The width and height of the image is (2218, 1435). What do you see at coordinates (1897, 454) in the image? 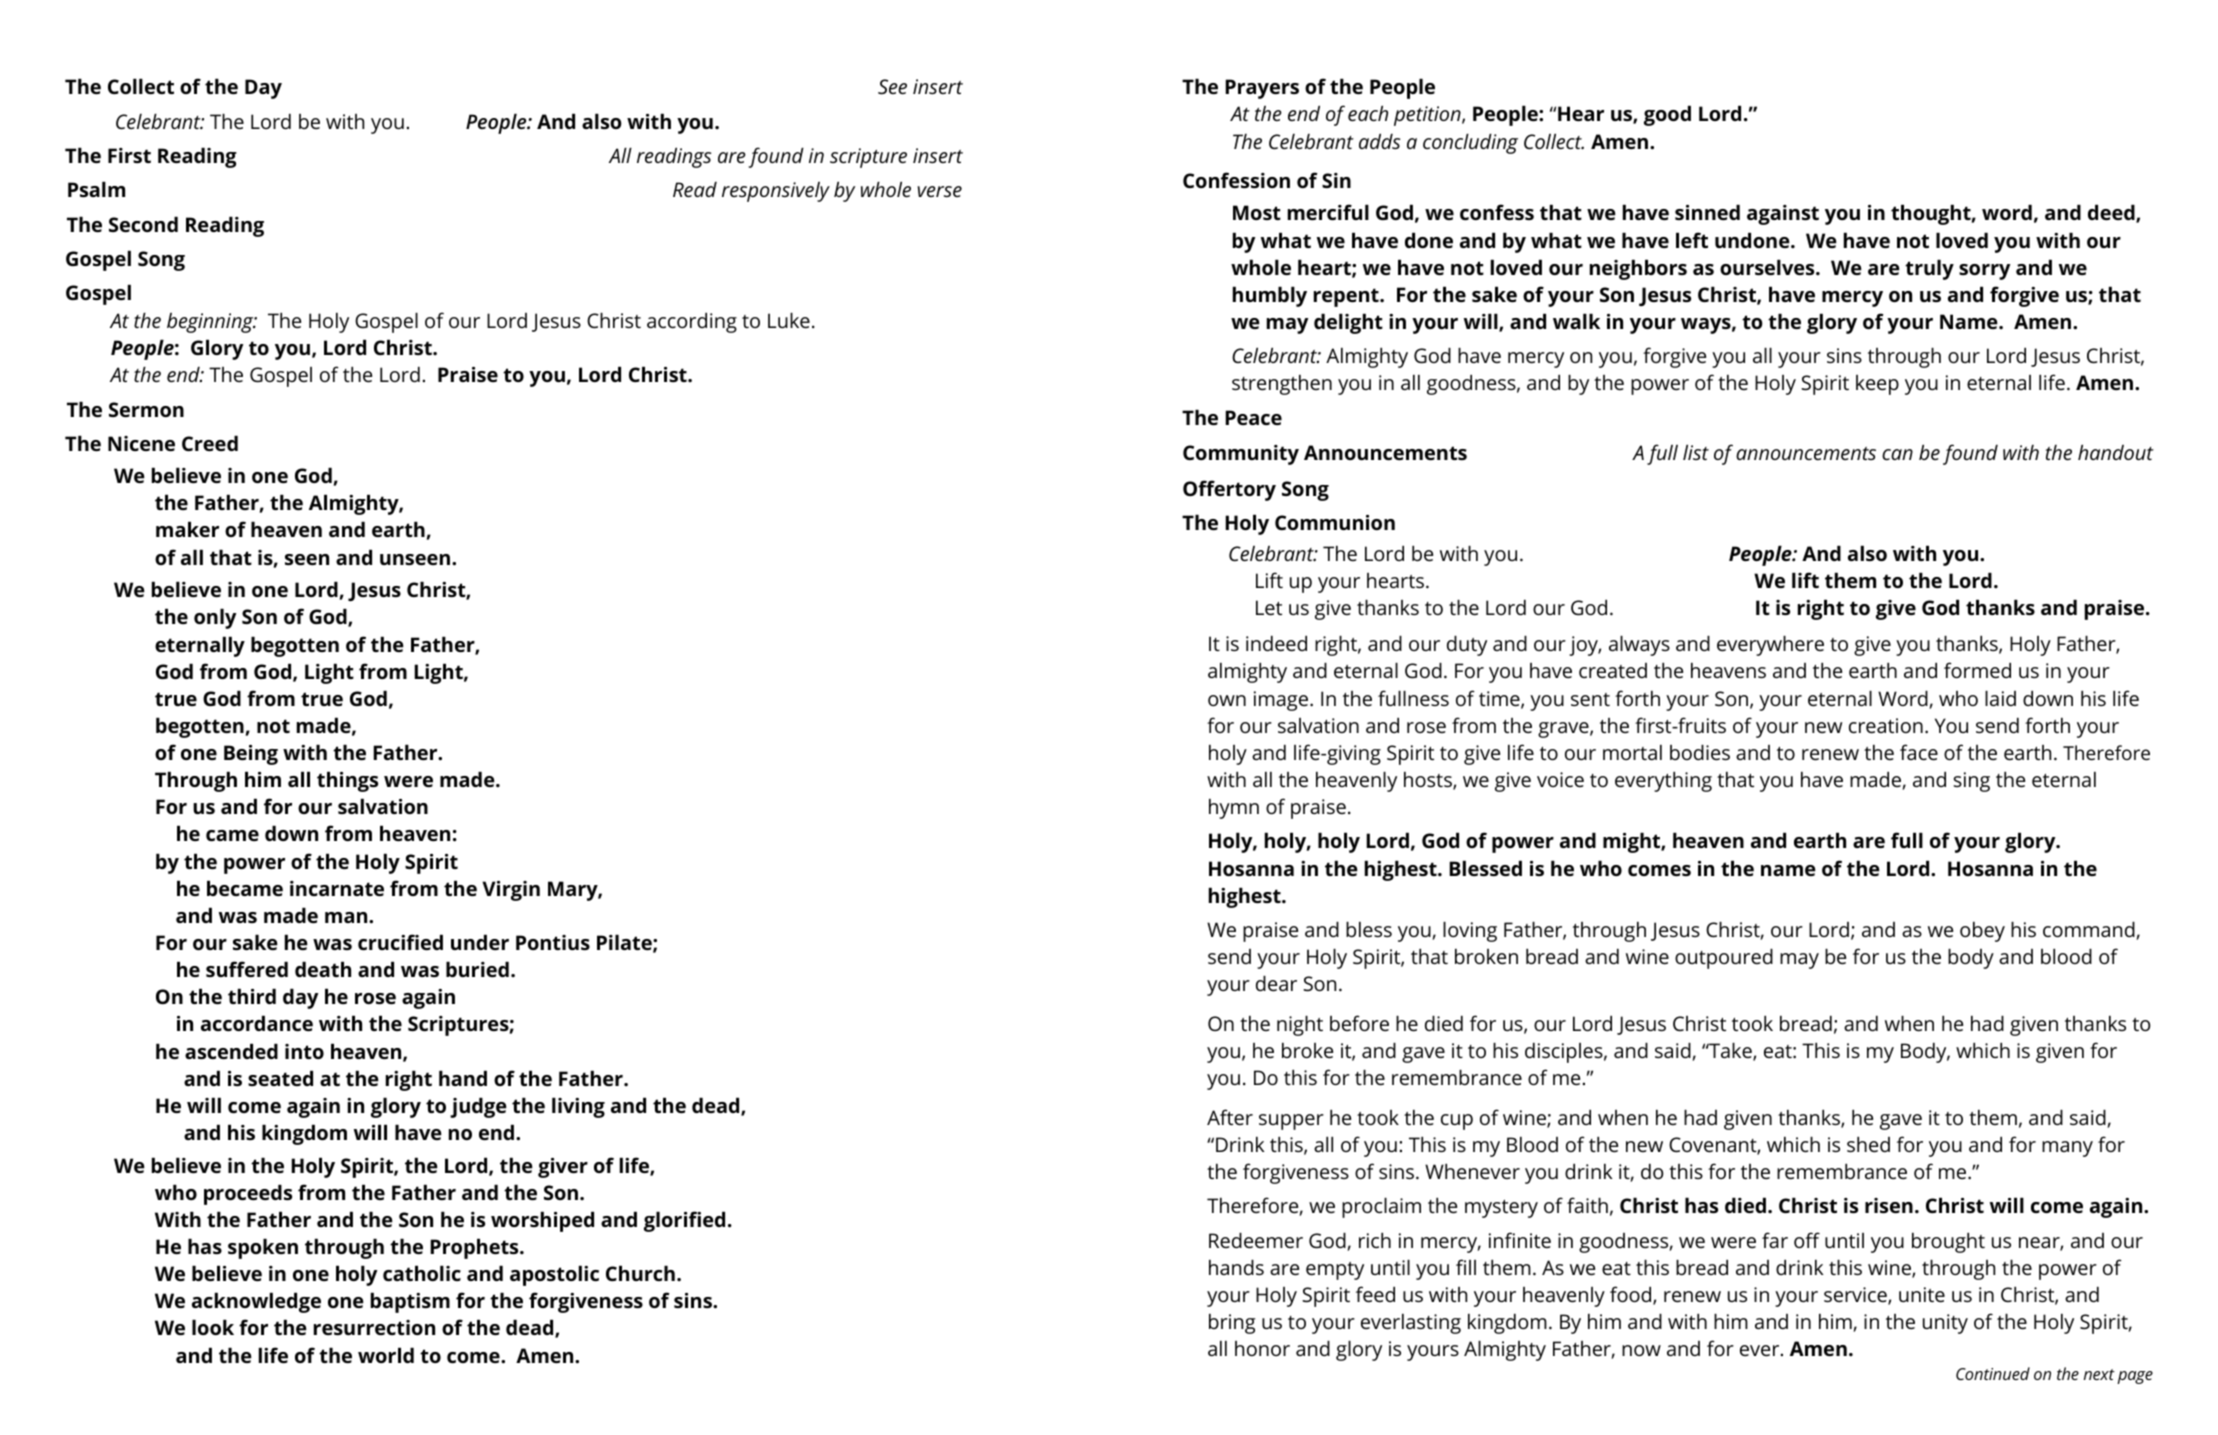
I see `can` at bounding box center [1897, 454].
